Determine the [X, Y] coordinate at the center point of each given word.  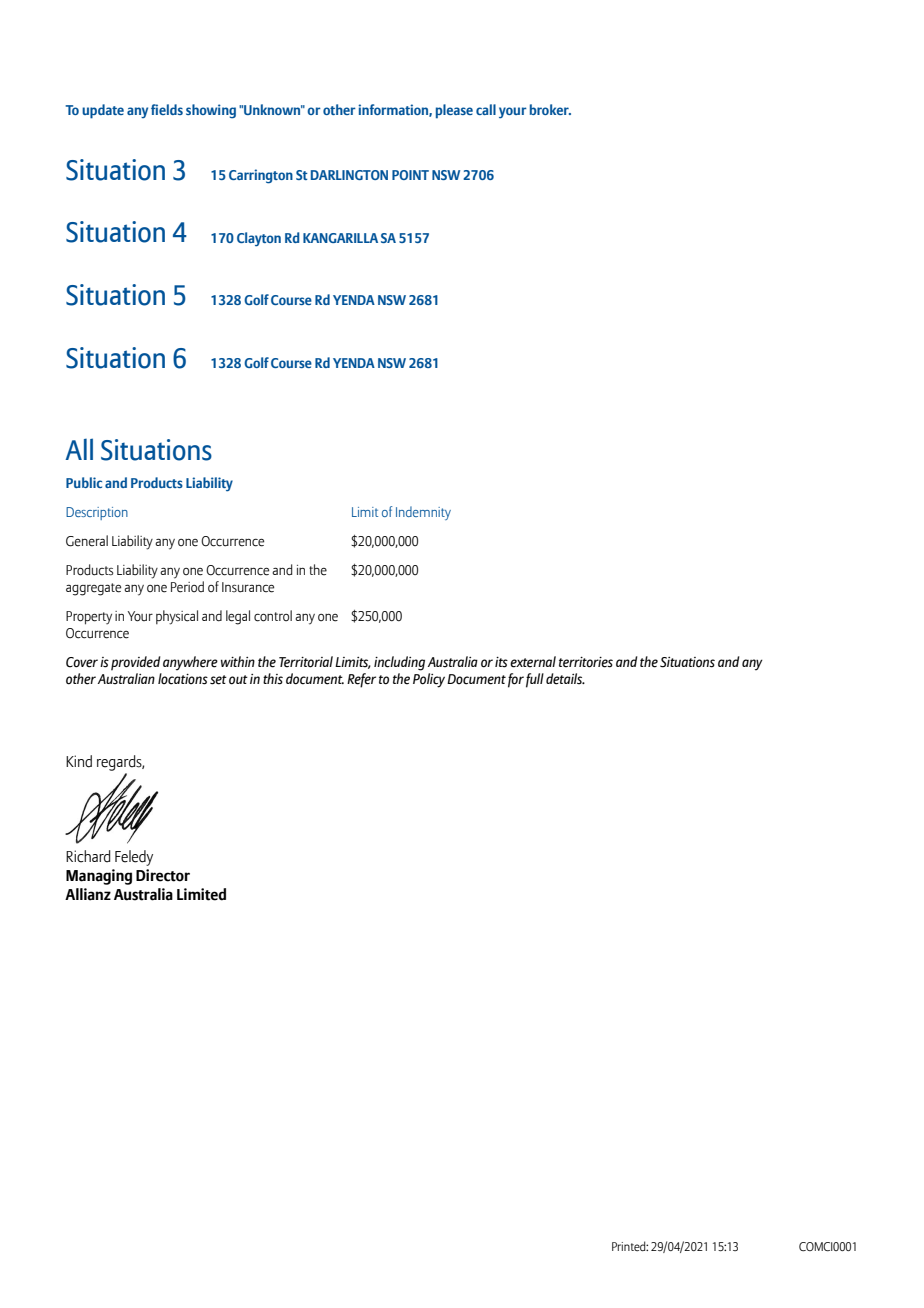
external [533, 662]
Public [84, 482]
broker [550, 109]
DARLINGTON [349, 175]
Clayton [259, 239]
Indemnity [423, 513]
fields [167, 109]
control [273, 616]
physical [177, 617]
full [535, 680]
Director [163, 875]
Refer [361, 680]
